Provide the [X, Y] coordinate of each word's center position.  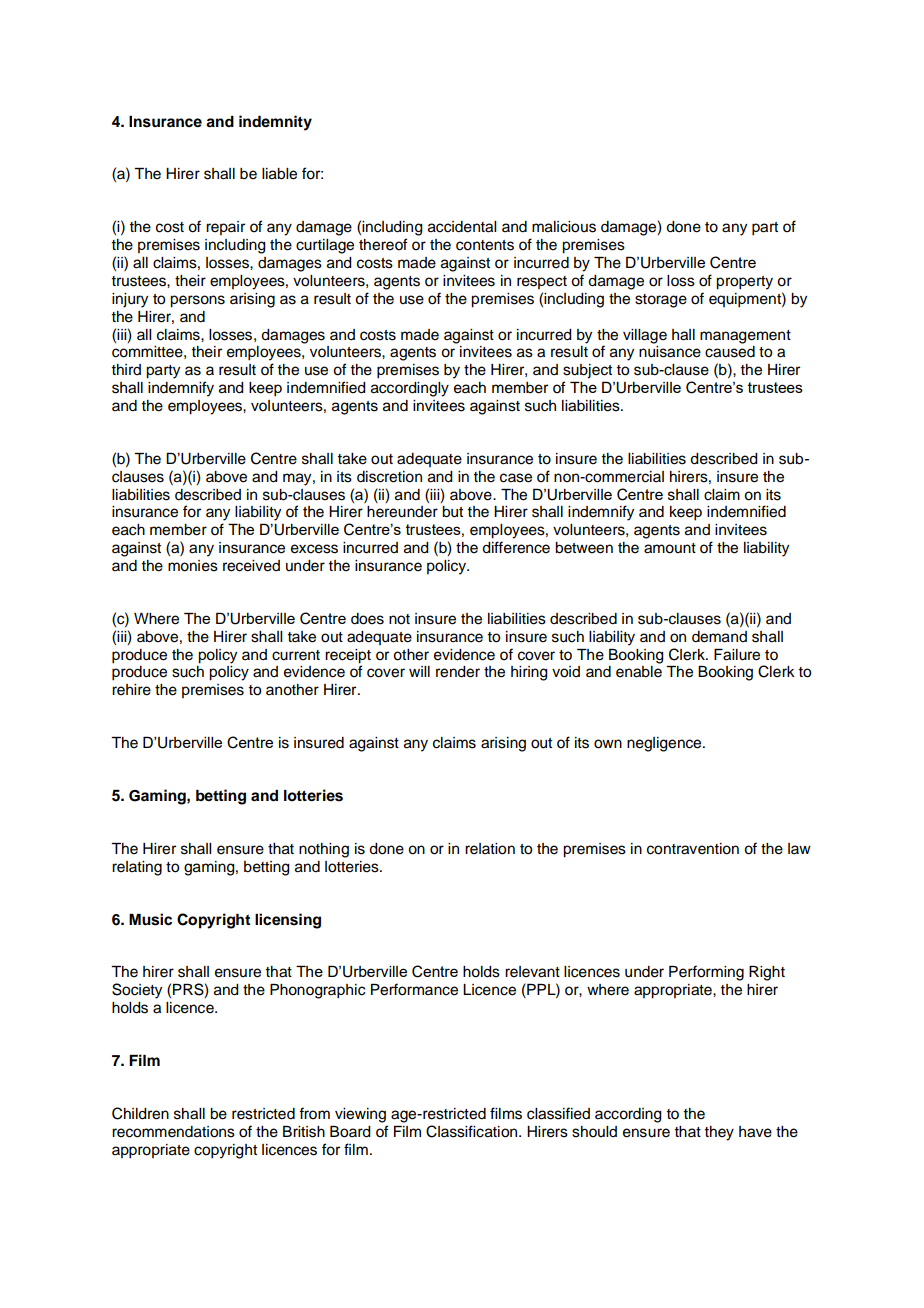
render [458, 672]
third [126, 369]
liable [279, 174]
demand [719, 637]
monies [193, 566]
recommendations [173, 1132]
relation [490, 849]
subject [587, 371]
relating [137, 868]
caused [730, 352]
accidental [462, 227]
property [744, 283]
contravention [693, 849]
